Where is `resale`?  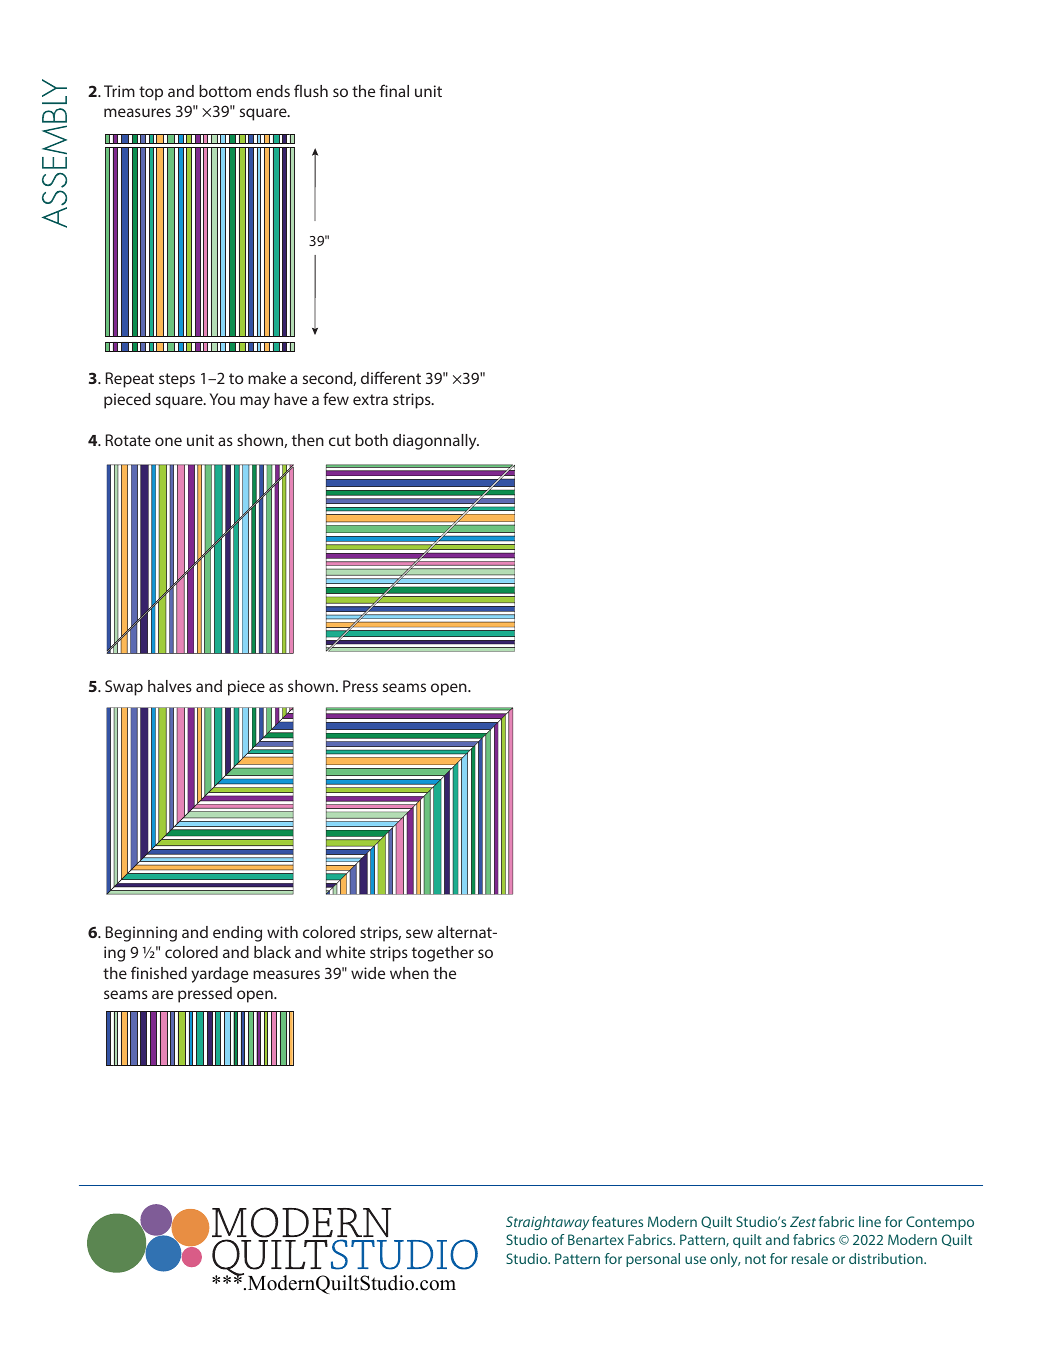 resale is located at coordinates (810, 1258).
